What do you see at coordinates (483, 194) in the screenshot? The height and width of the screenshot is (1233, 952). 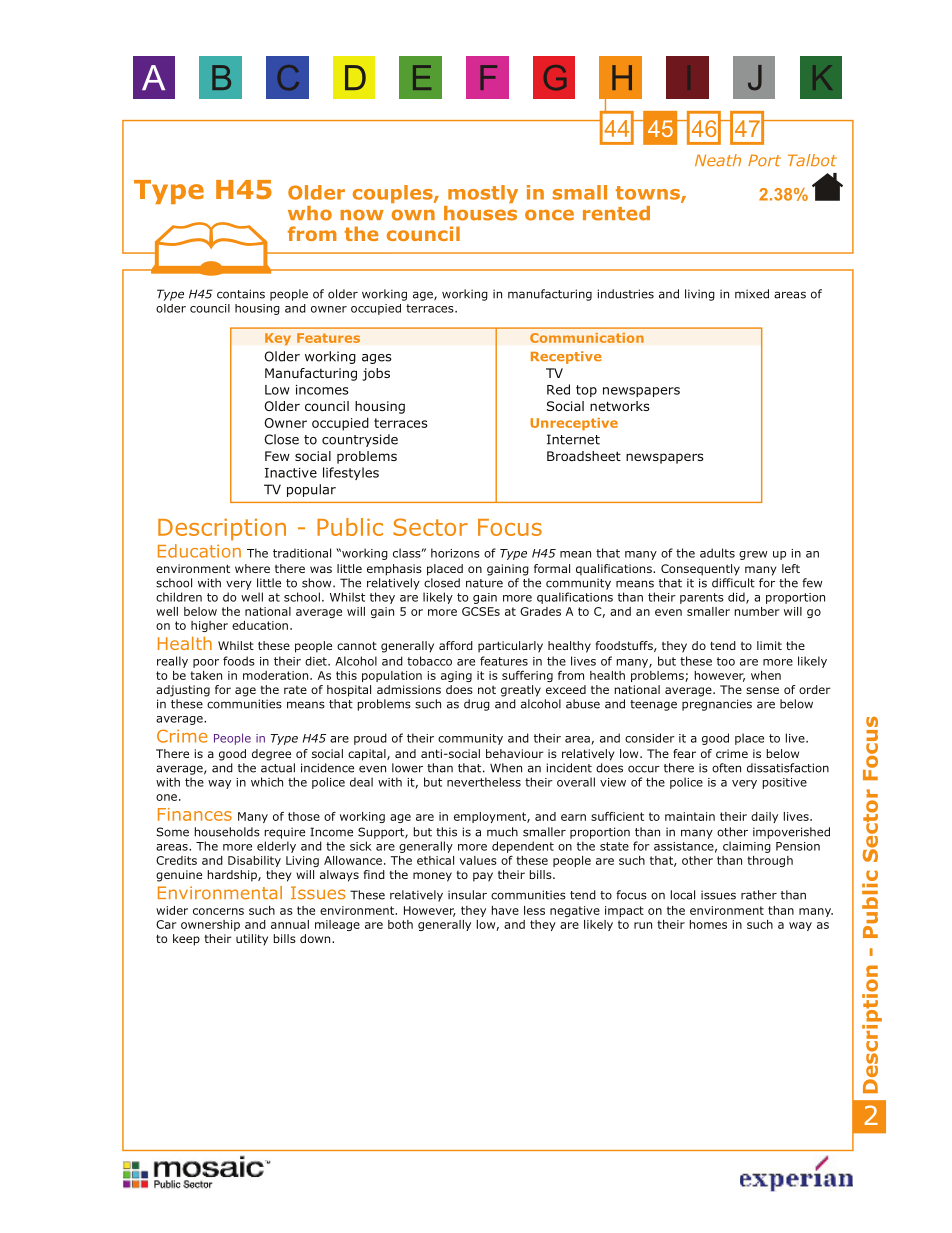 I see `mostly` at bounding box center [483, 194].
